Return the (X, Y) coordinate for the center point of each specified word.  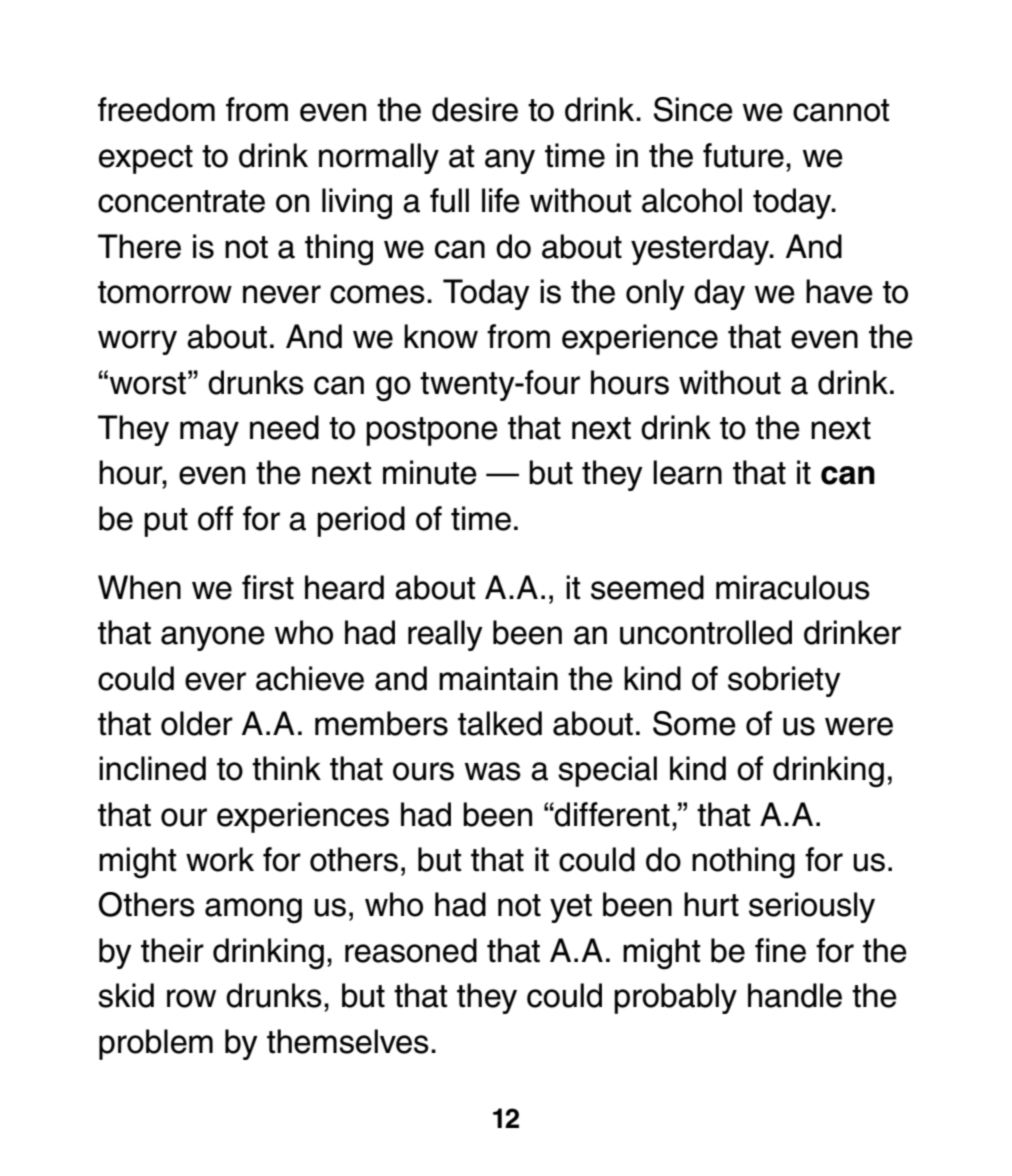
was (493, 771)
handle (795, 995)
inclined (152, 768)
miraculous (793, 587)
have (839, 291)
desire (475, 109)
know (441, 336)
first (268, 587)
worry (137, 342)
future (743, 155)
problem (156, 1044)
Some (694, 723)
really (445, 635)
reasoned (411, 950)
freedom (156, 109)
